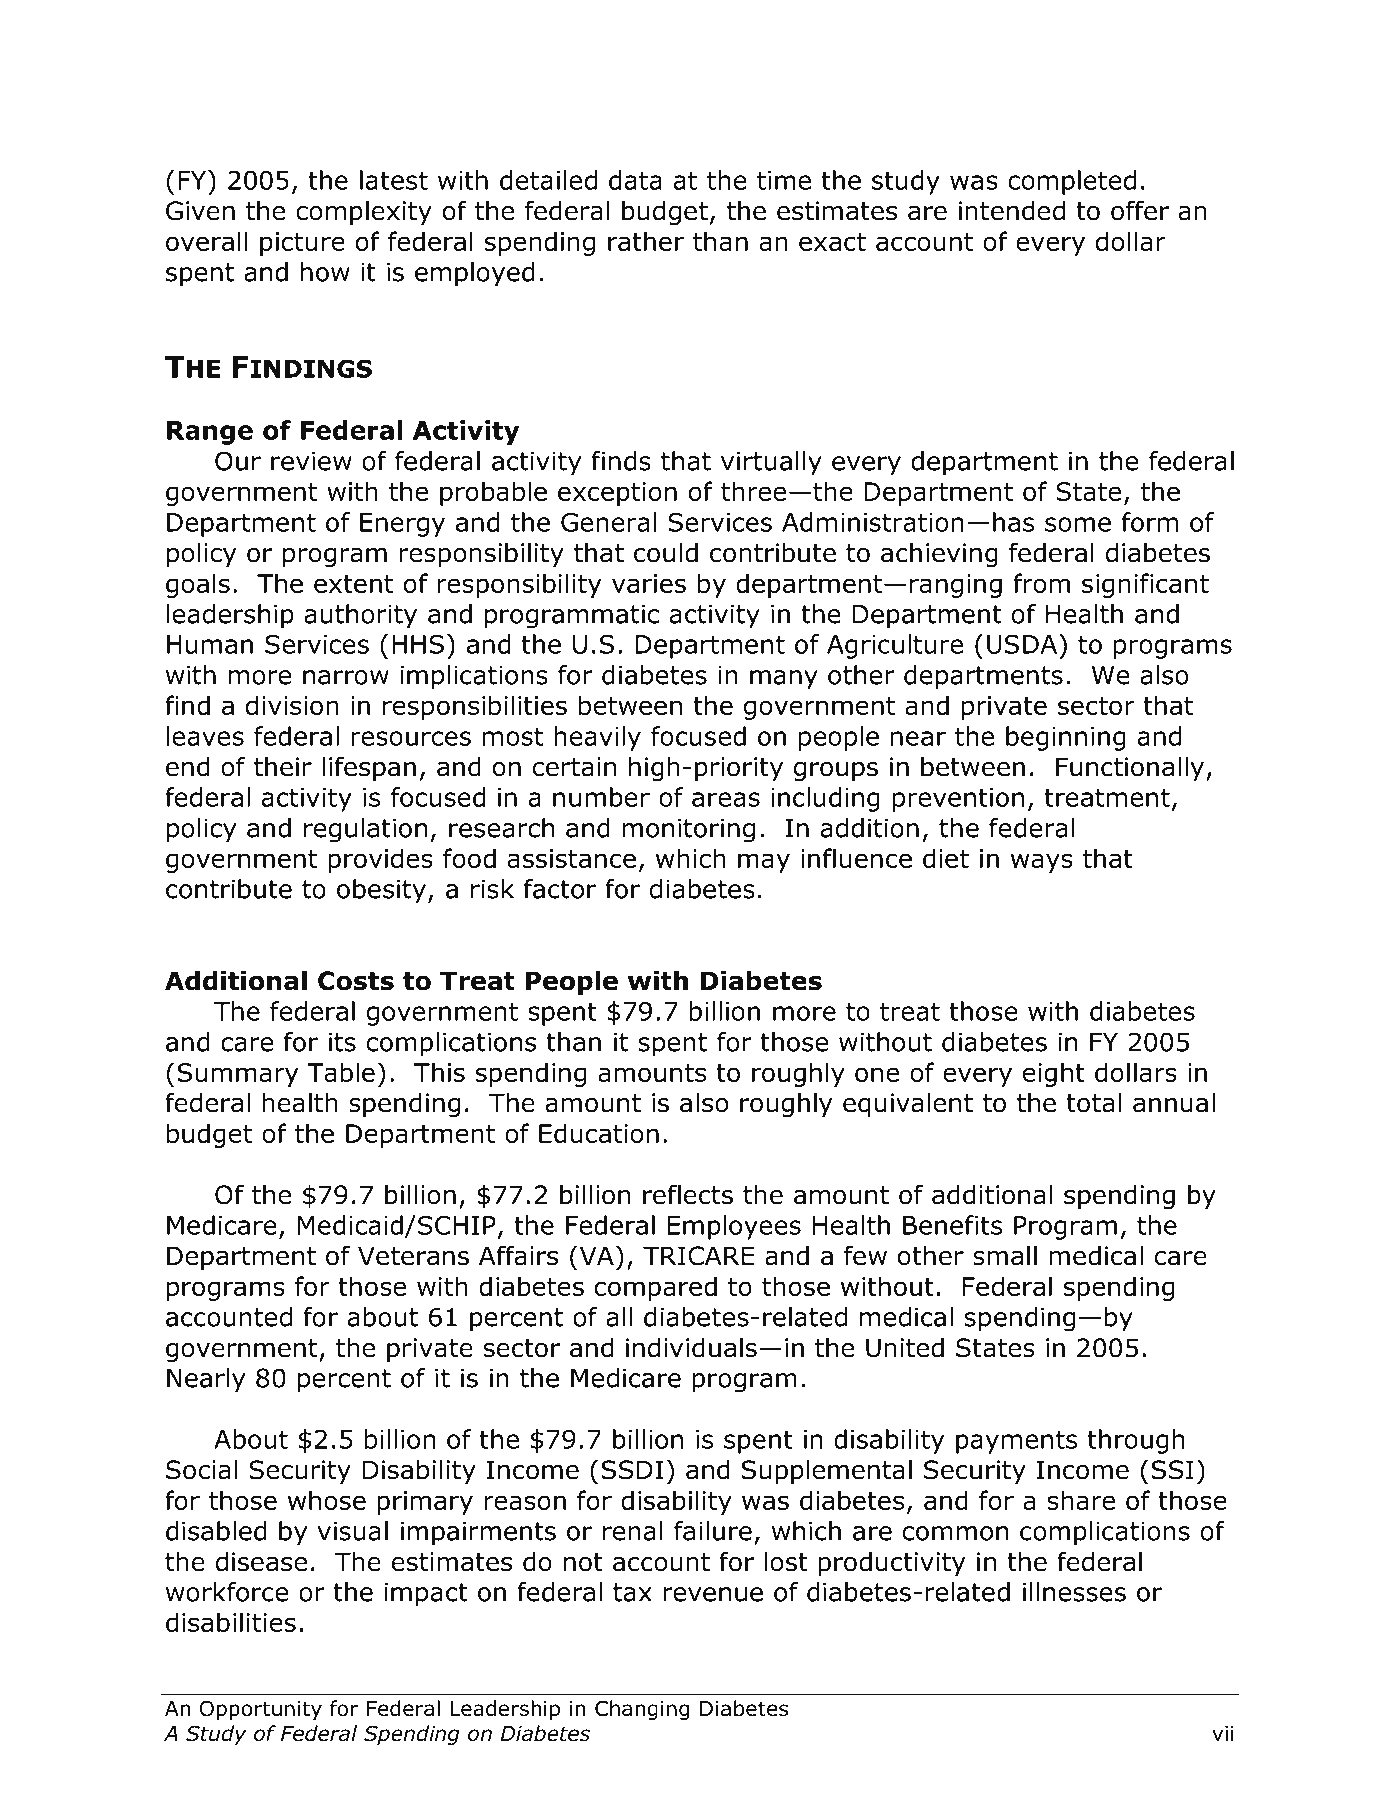  I want to click on offer, so click(1140, 210).
